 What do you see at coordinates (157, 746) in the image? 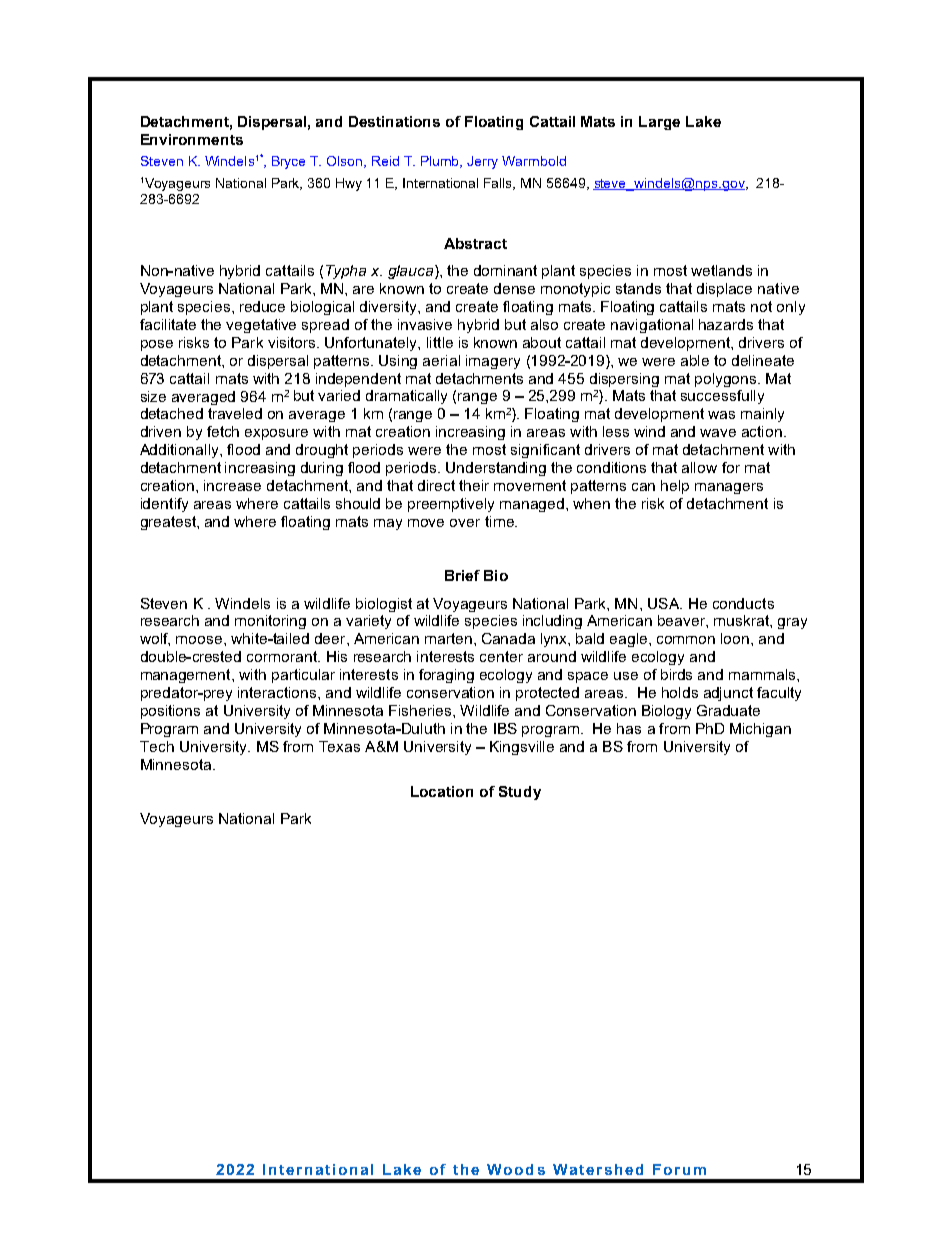
I see `Tech` at bounding box center [157, 746].
